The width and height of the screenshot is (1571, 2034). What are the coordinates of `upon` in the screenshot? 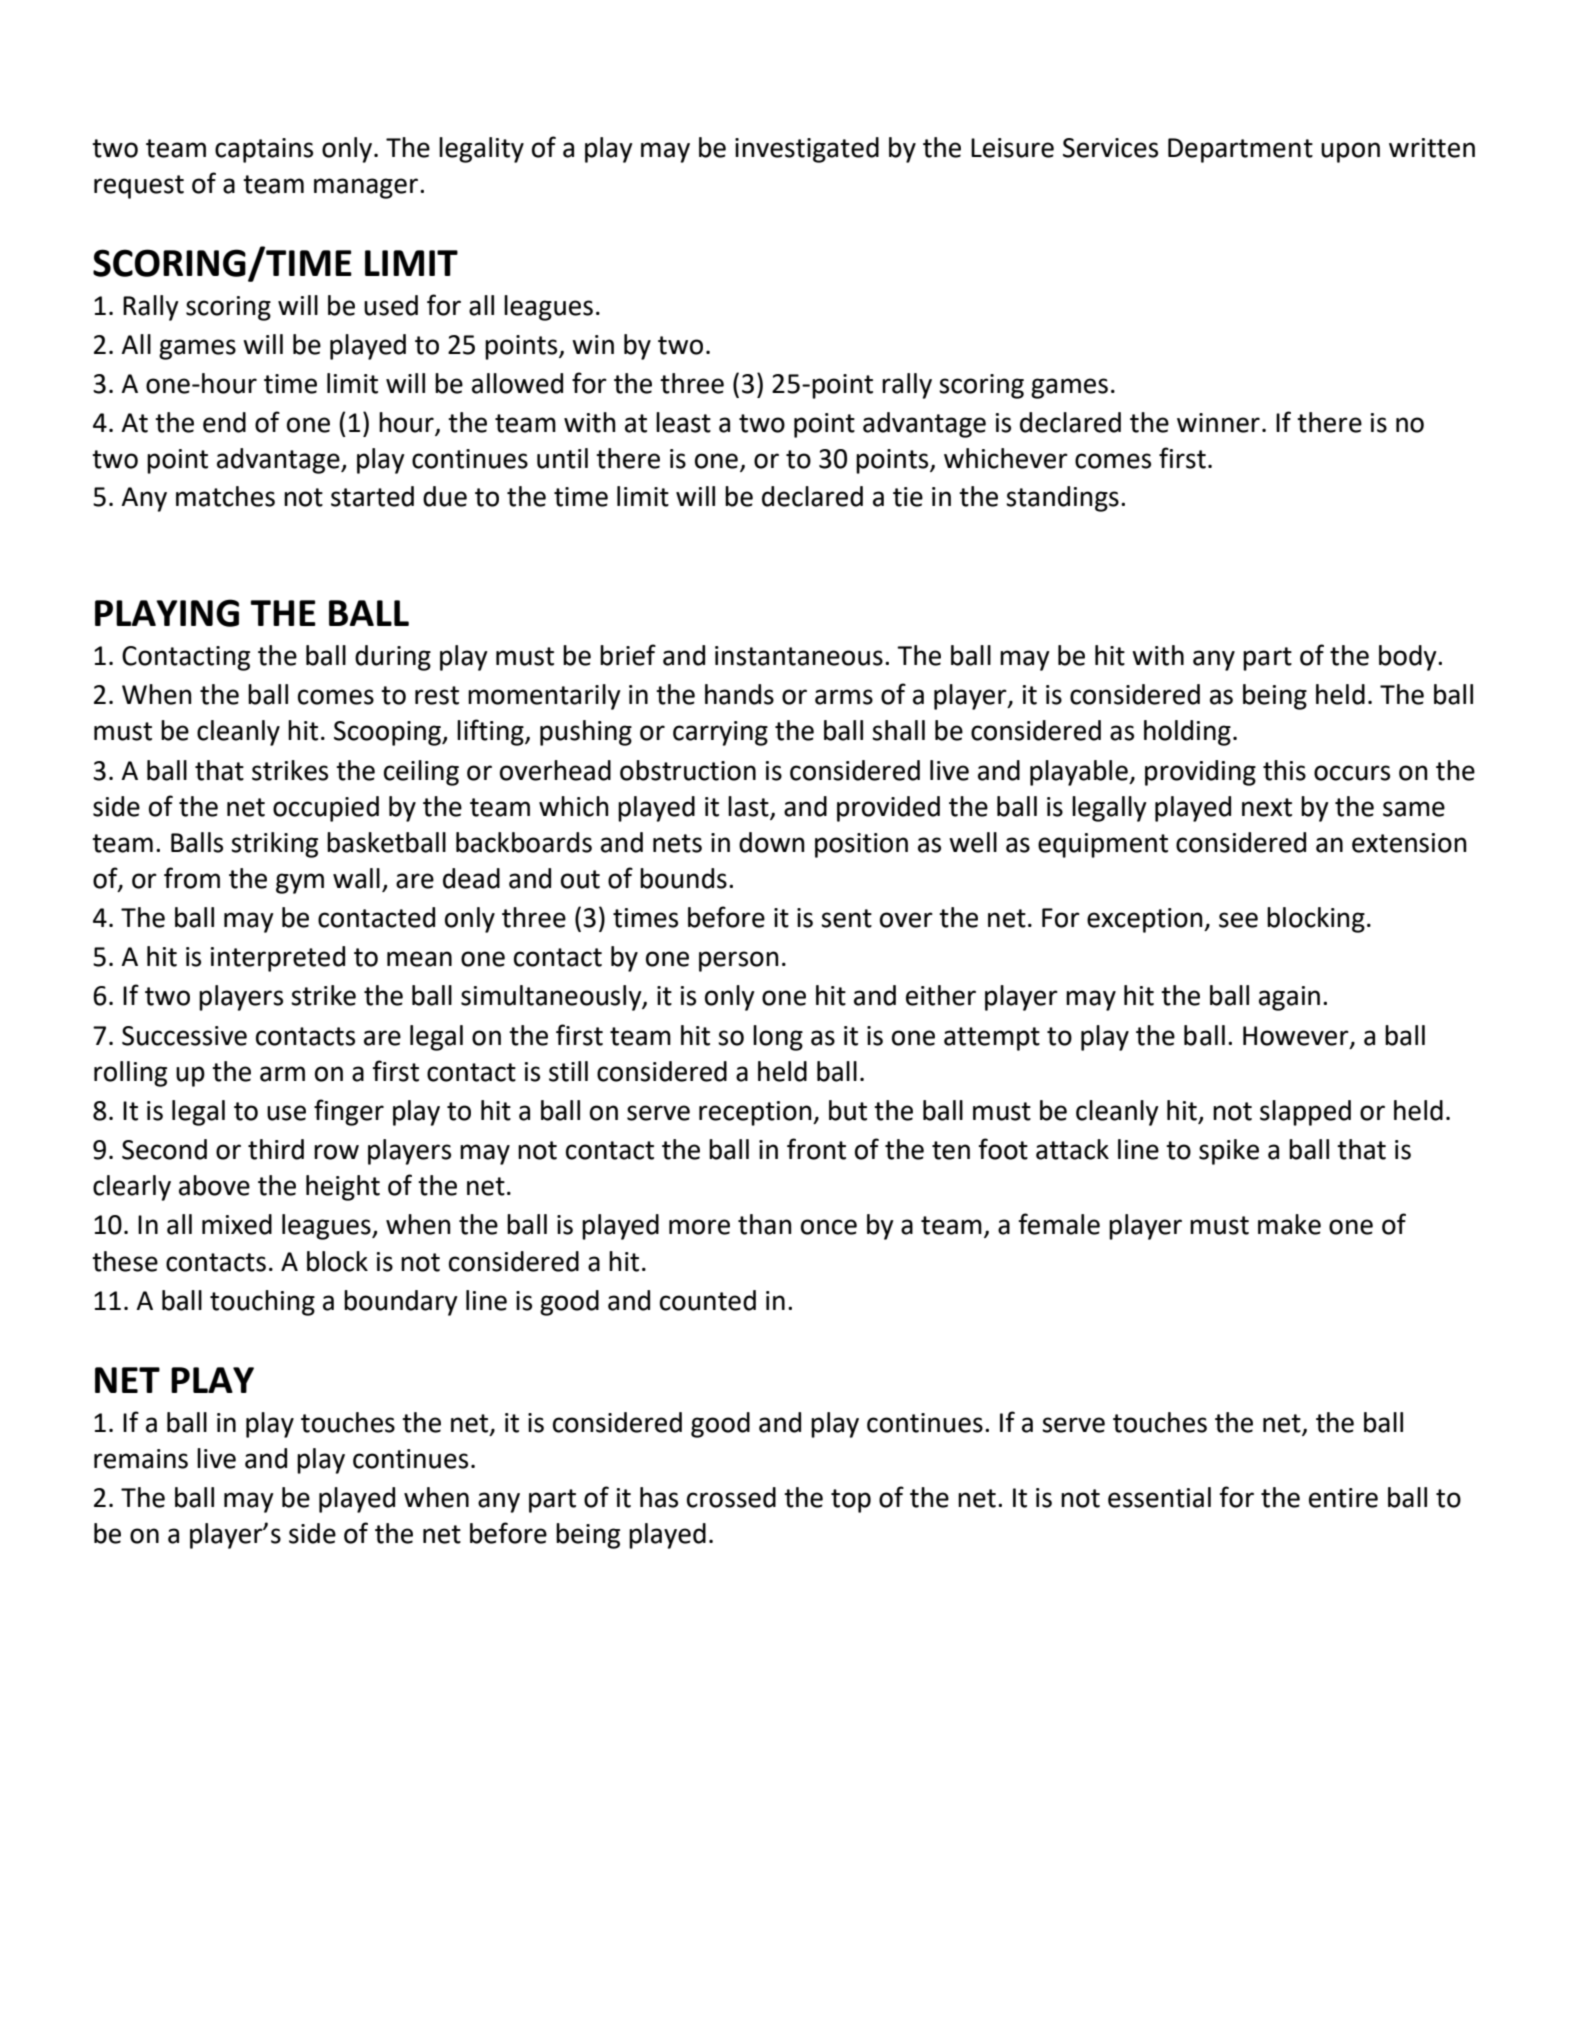 It's located at (1350, 152).
